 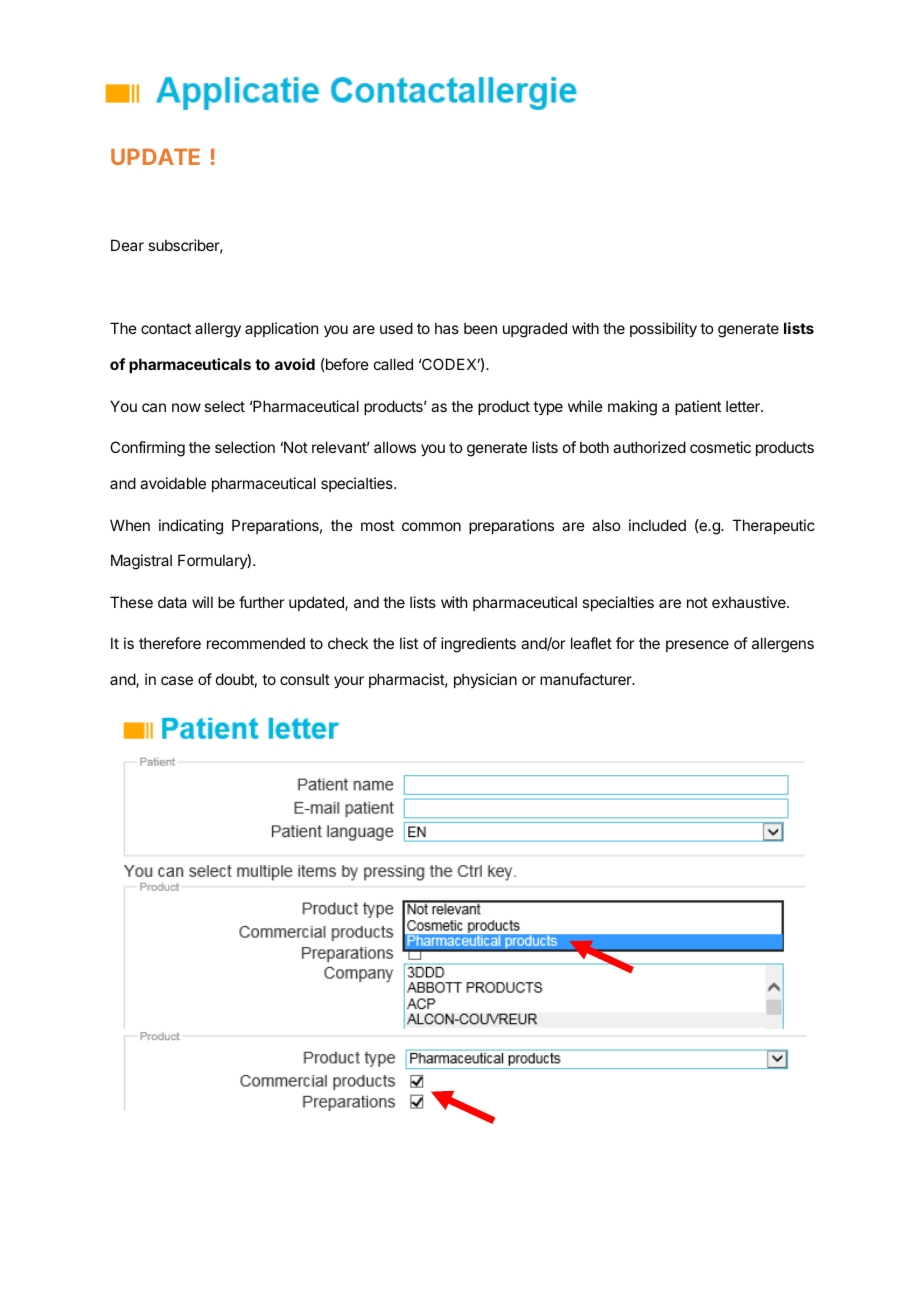 I want to click on Dear, so click(x=127, y=245).
